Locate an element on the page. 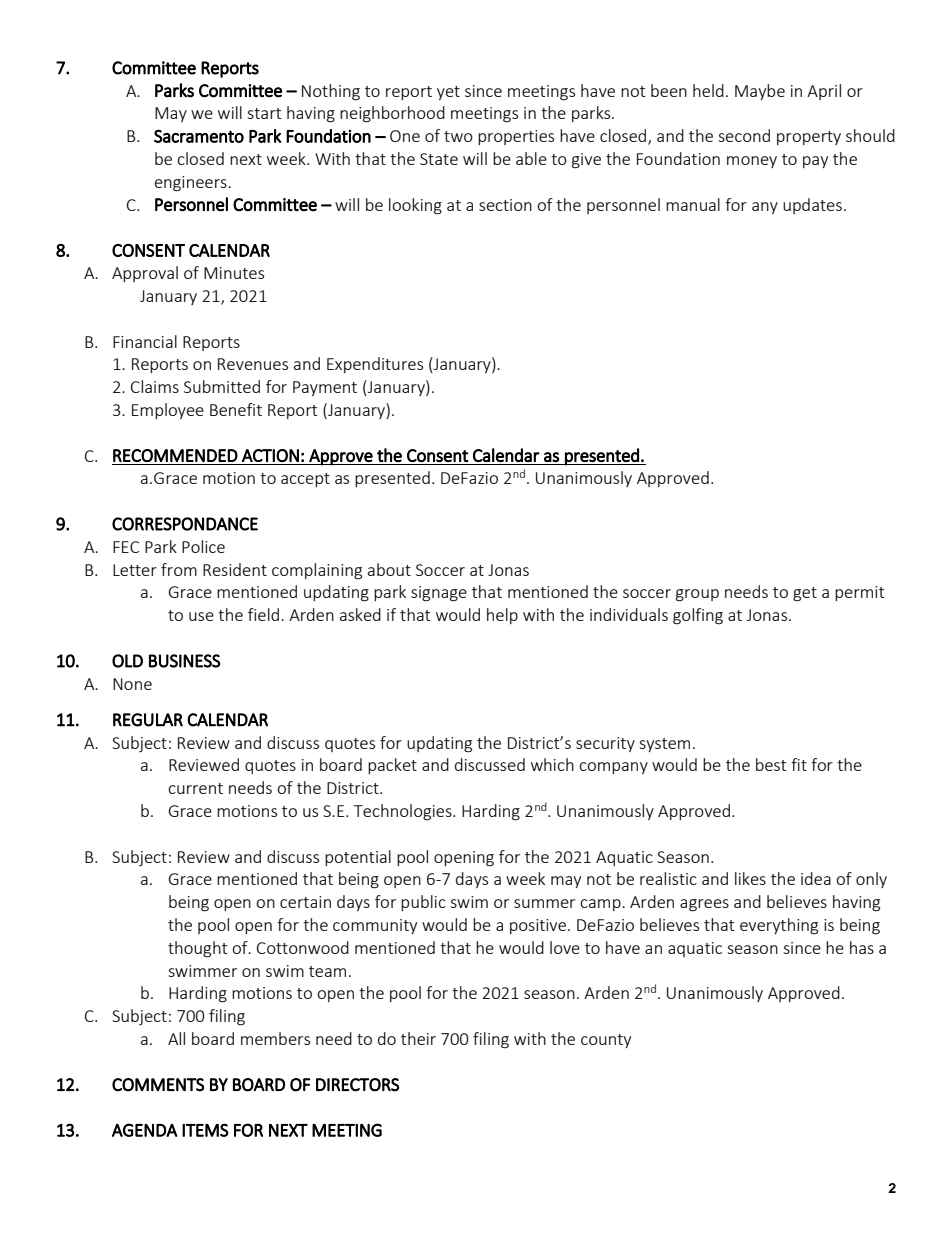 The image size is (952, 1233). get is located at coordinates (805, 594).
